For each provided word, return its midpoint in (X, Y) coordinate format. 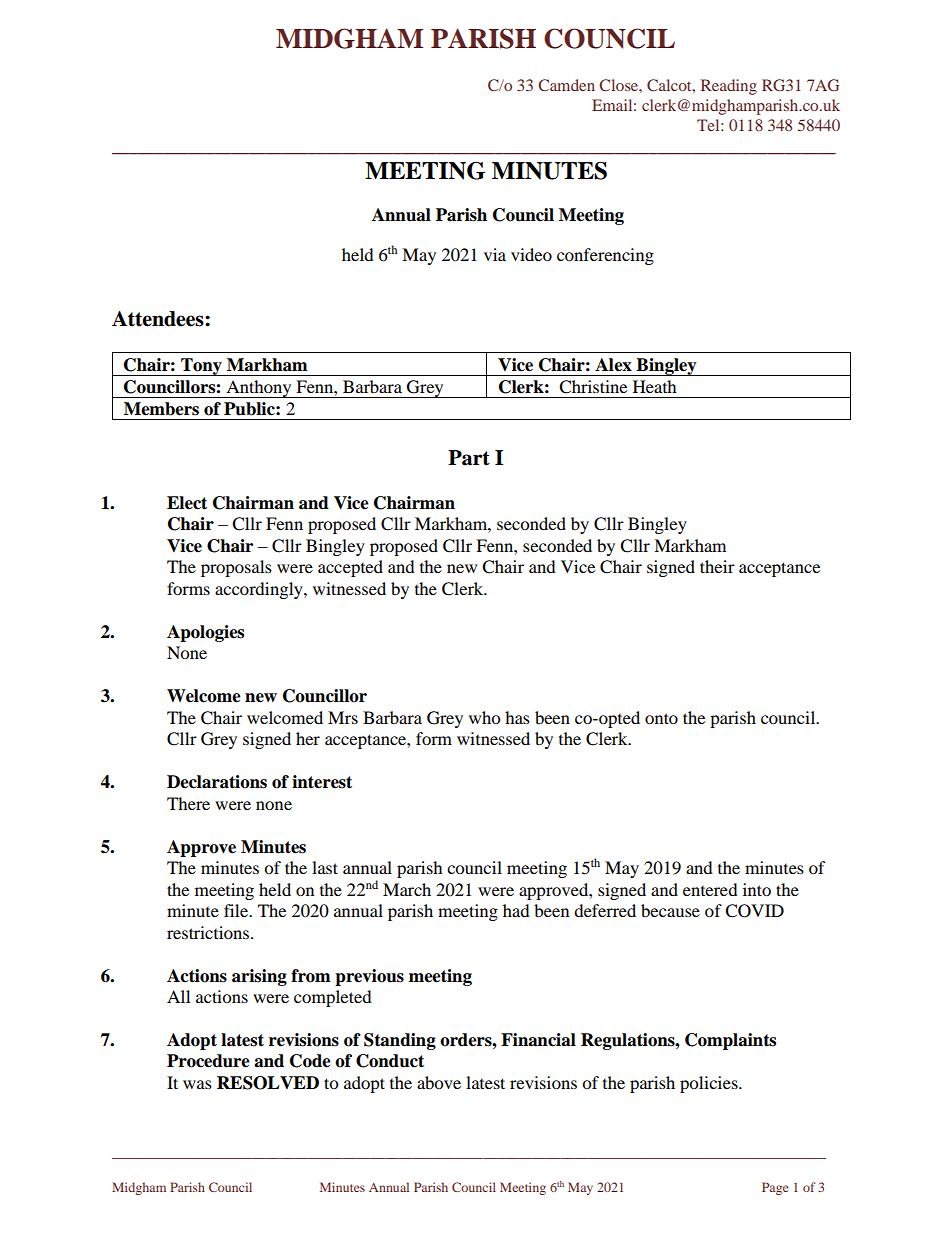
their (717, 566)
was (197, 1084)
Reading (729, 87)
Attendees (159, 319)
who (484, 717)
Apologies (205, 633)
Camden (566, 85)
